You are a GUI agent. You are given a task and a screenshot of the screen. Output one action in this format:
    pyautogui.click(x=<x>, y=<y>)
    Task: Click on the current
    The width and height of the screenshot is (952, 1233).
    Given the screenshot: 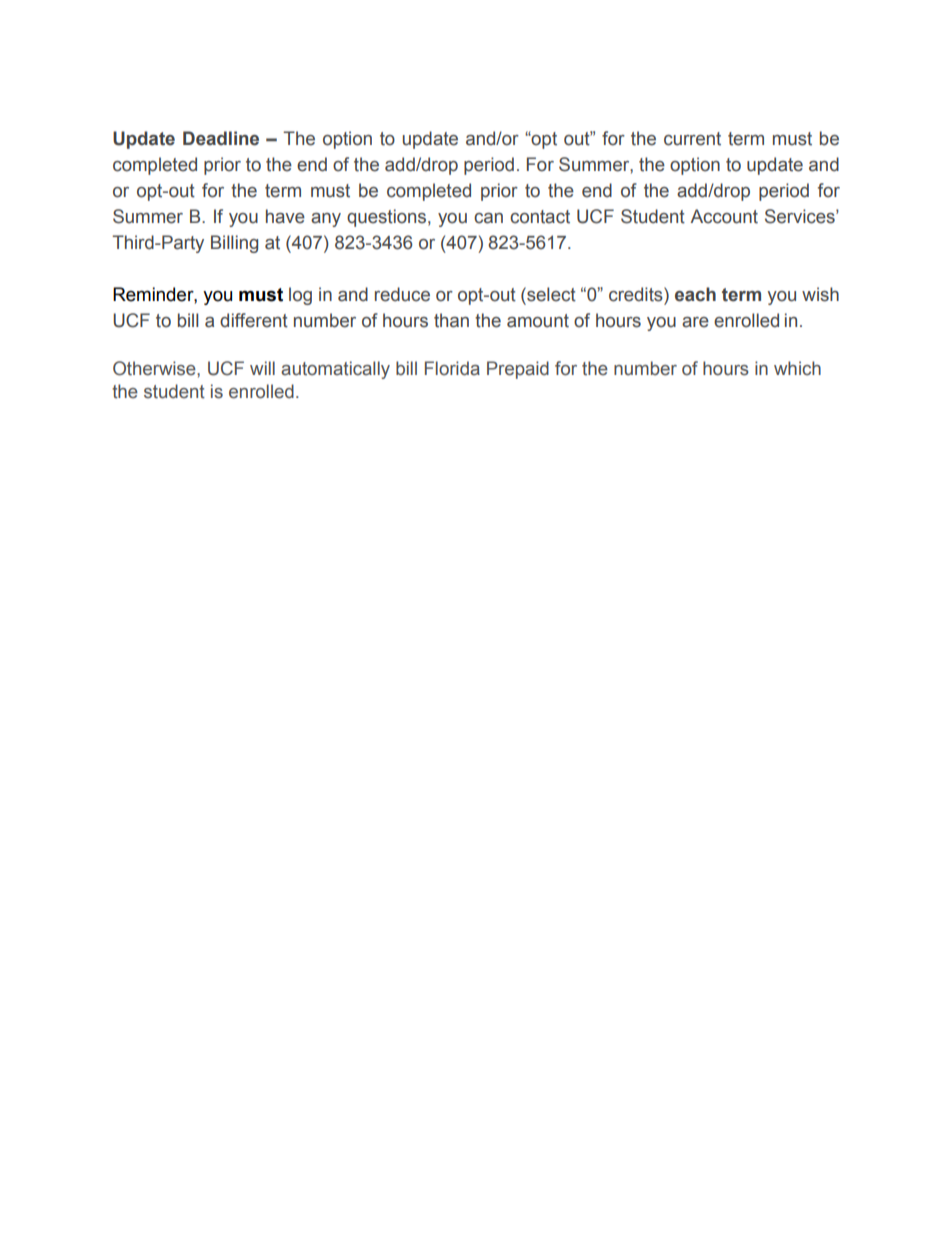 What is the action you would take?
    pyautogui.click(x=692, y=139)
